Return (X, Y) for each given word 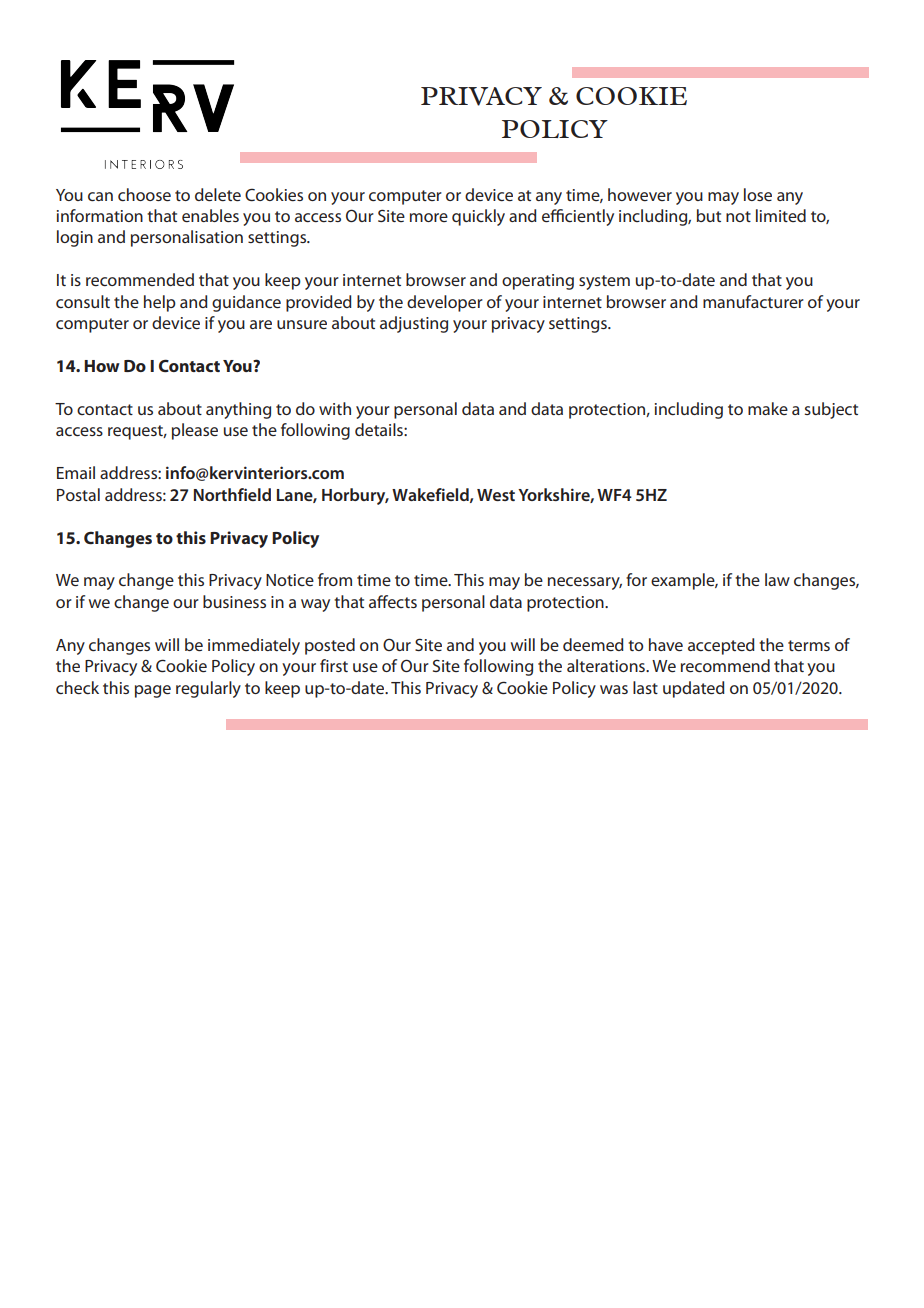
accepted (721, 646)
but (709, 215)
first (334, 665)
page (153, 691)
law (777, 579)
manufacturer (753, 301)
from (335, 579)
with (335, 408)
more (429, 217)
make (768, 408)
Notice (290, 580)
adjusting (414, 324)
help (160, 303)
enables (210, 215)
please (195, 431)
